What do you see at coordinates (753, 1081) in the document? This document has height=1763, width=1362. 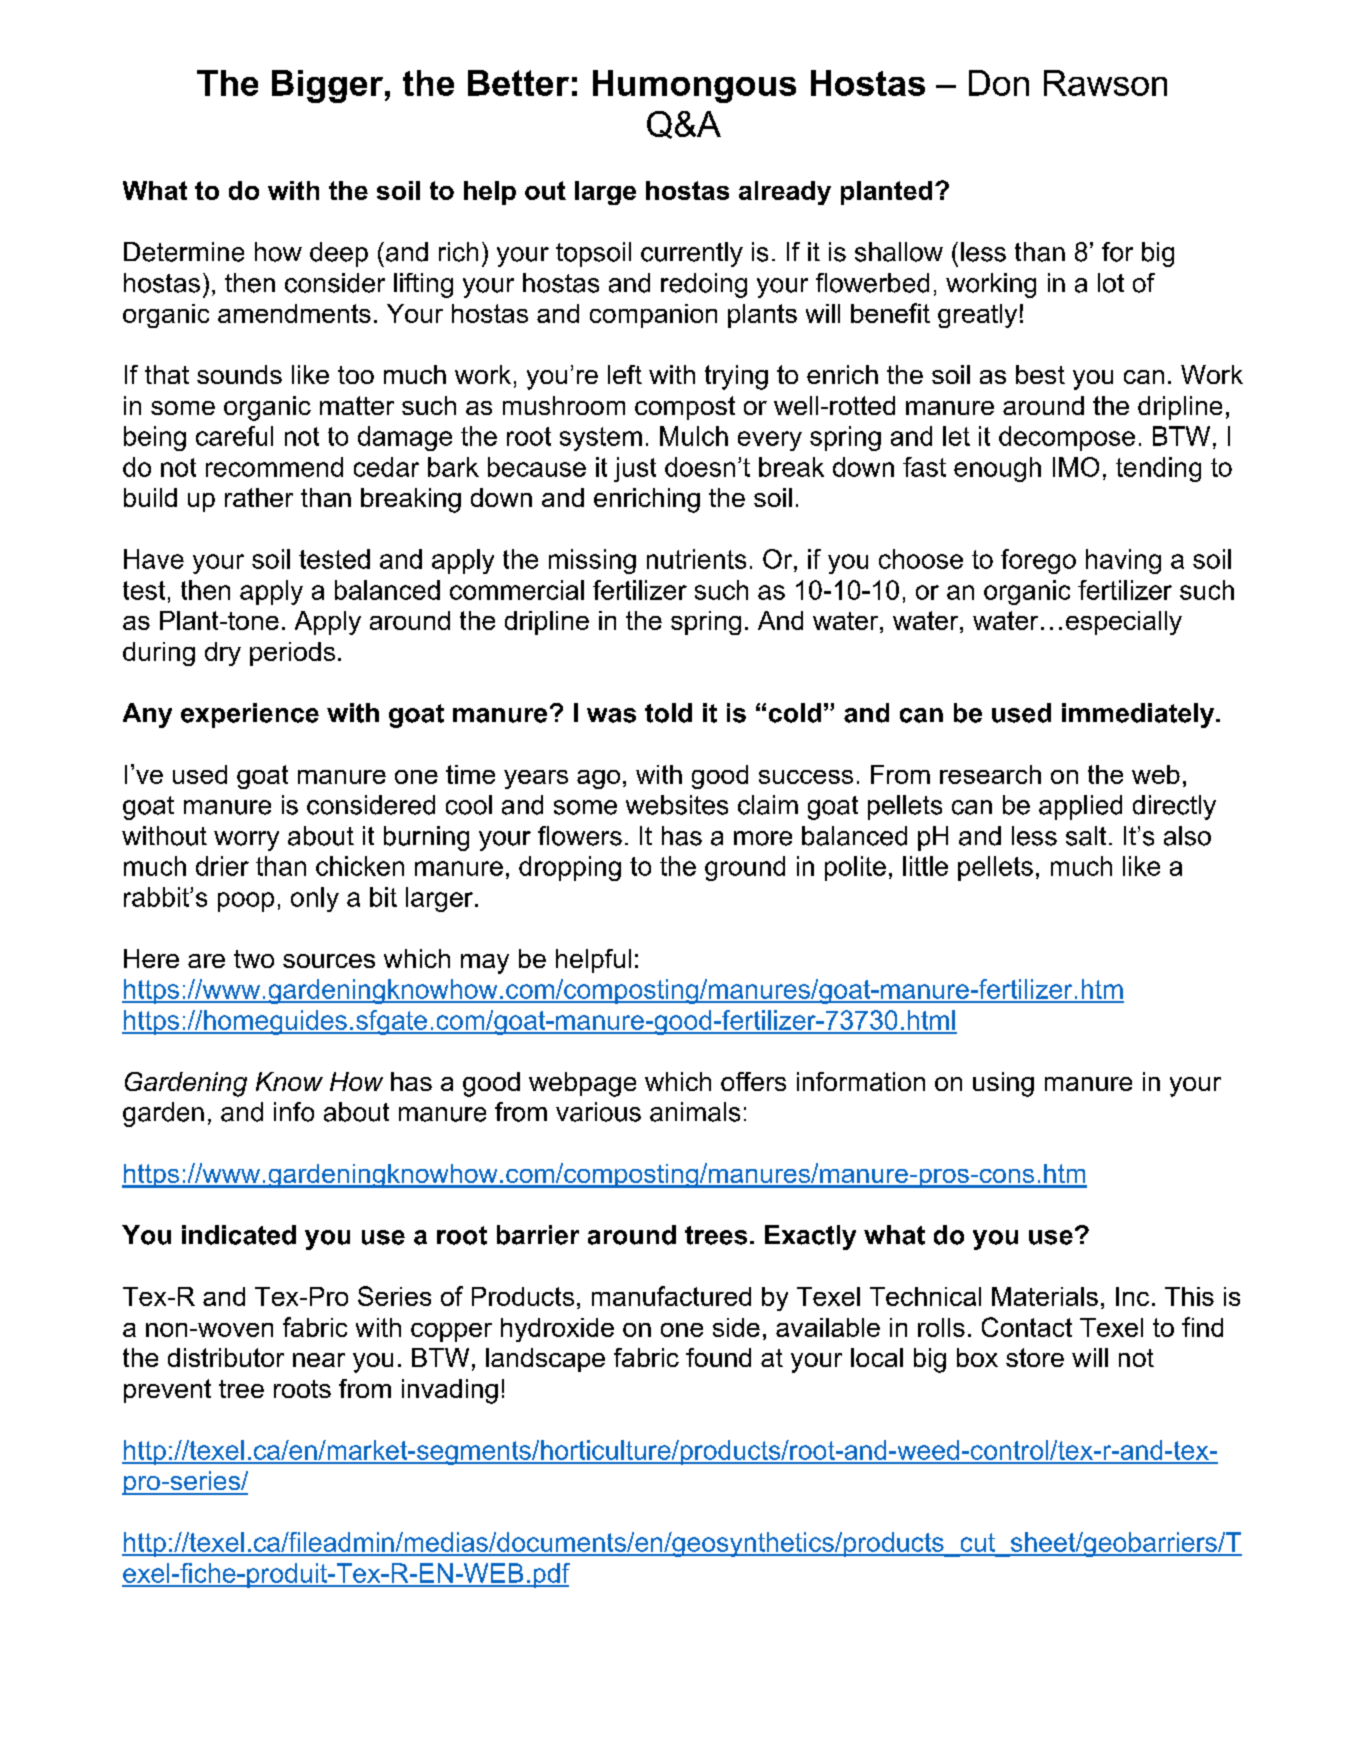 I see `offers` at bounding box center [753, 1081].
